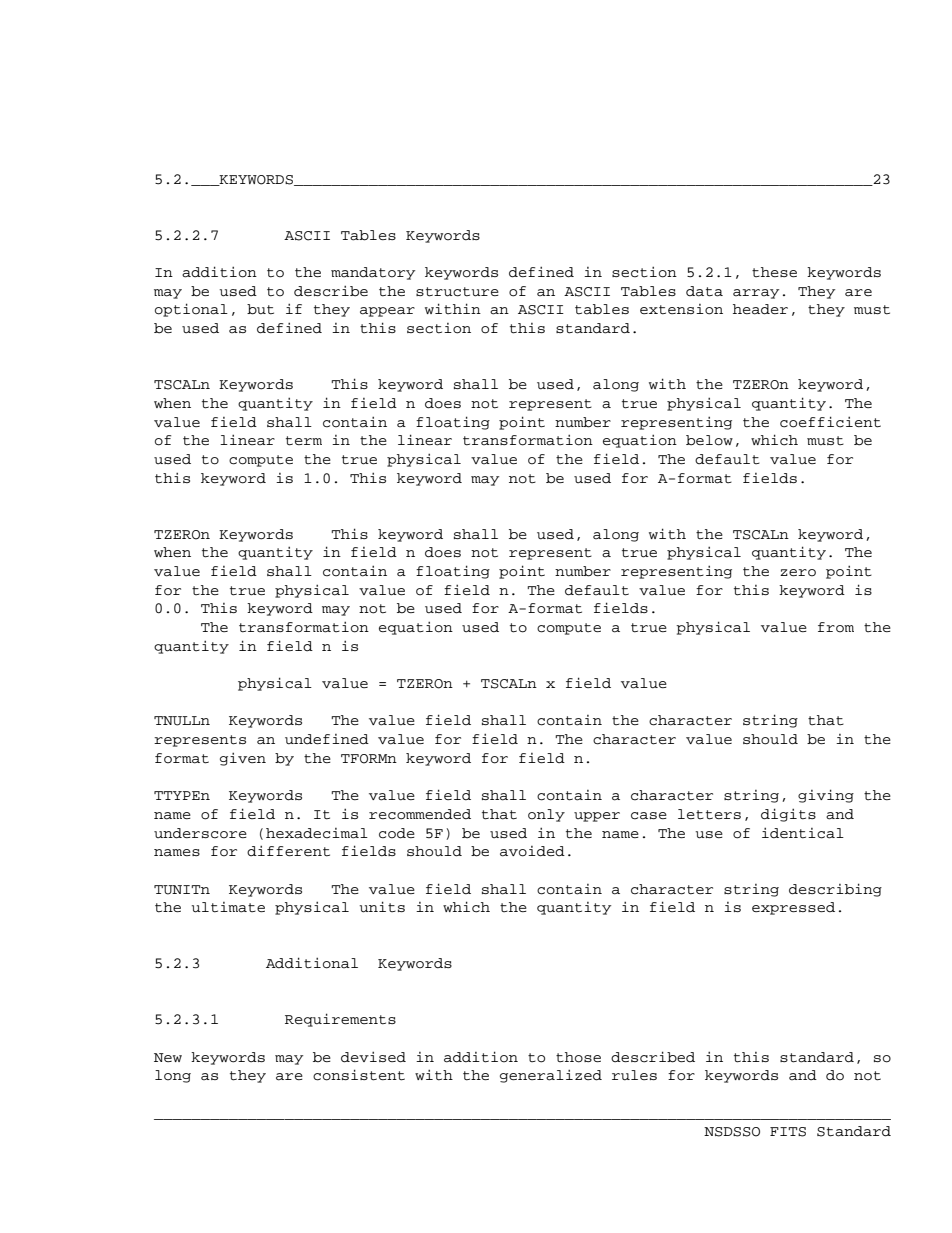 This screenshot has height=1233, width=952. Describe the element at coordinates (532, 851) in the screenshot. I see `avoided` at that location.
